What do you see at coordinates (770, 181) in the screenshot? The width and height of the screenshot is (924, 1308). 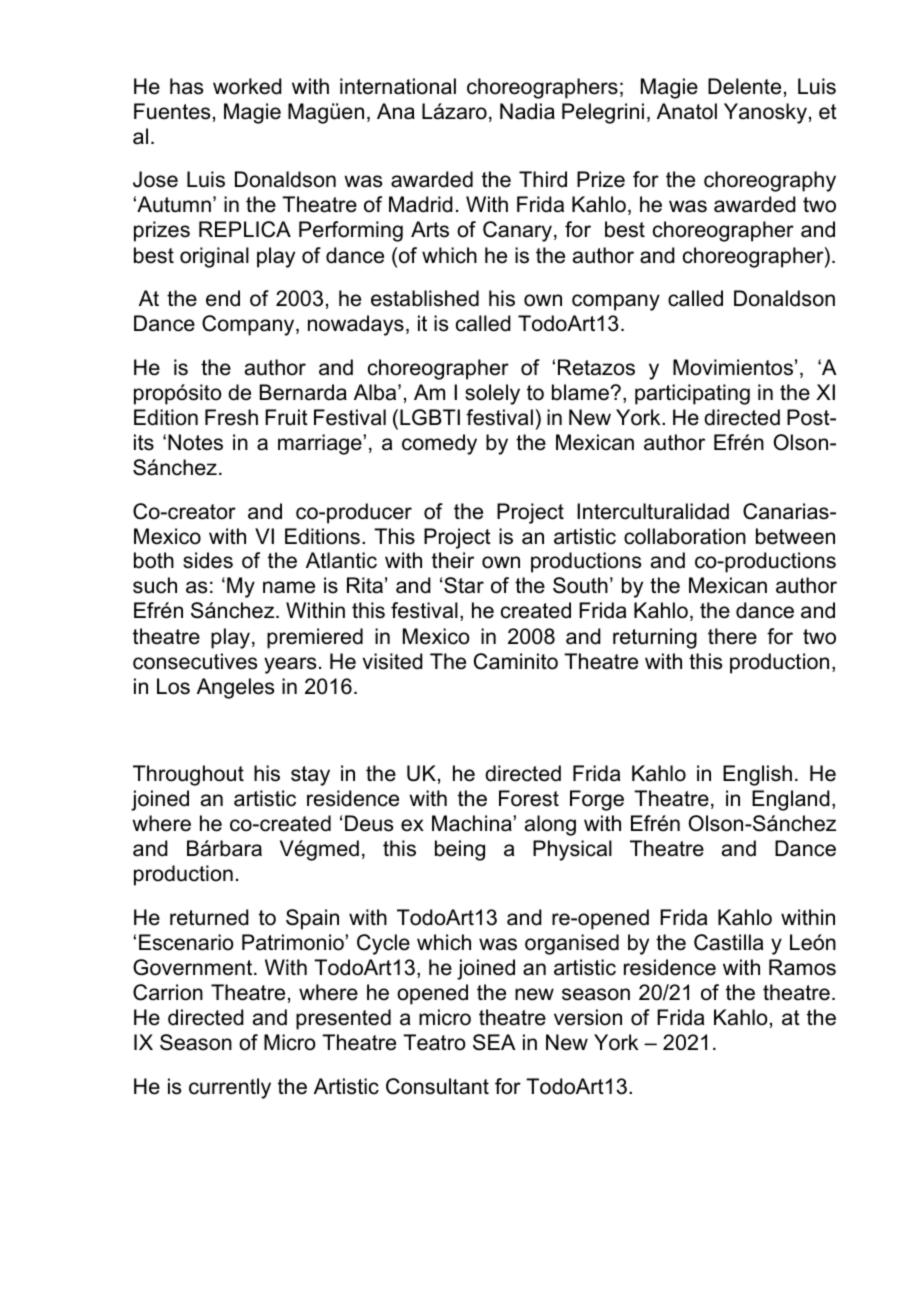 I see `choreography` at bounding box center [770, 181].
